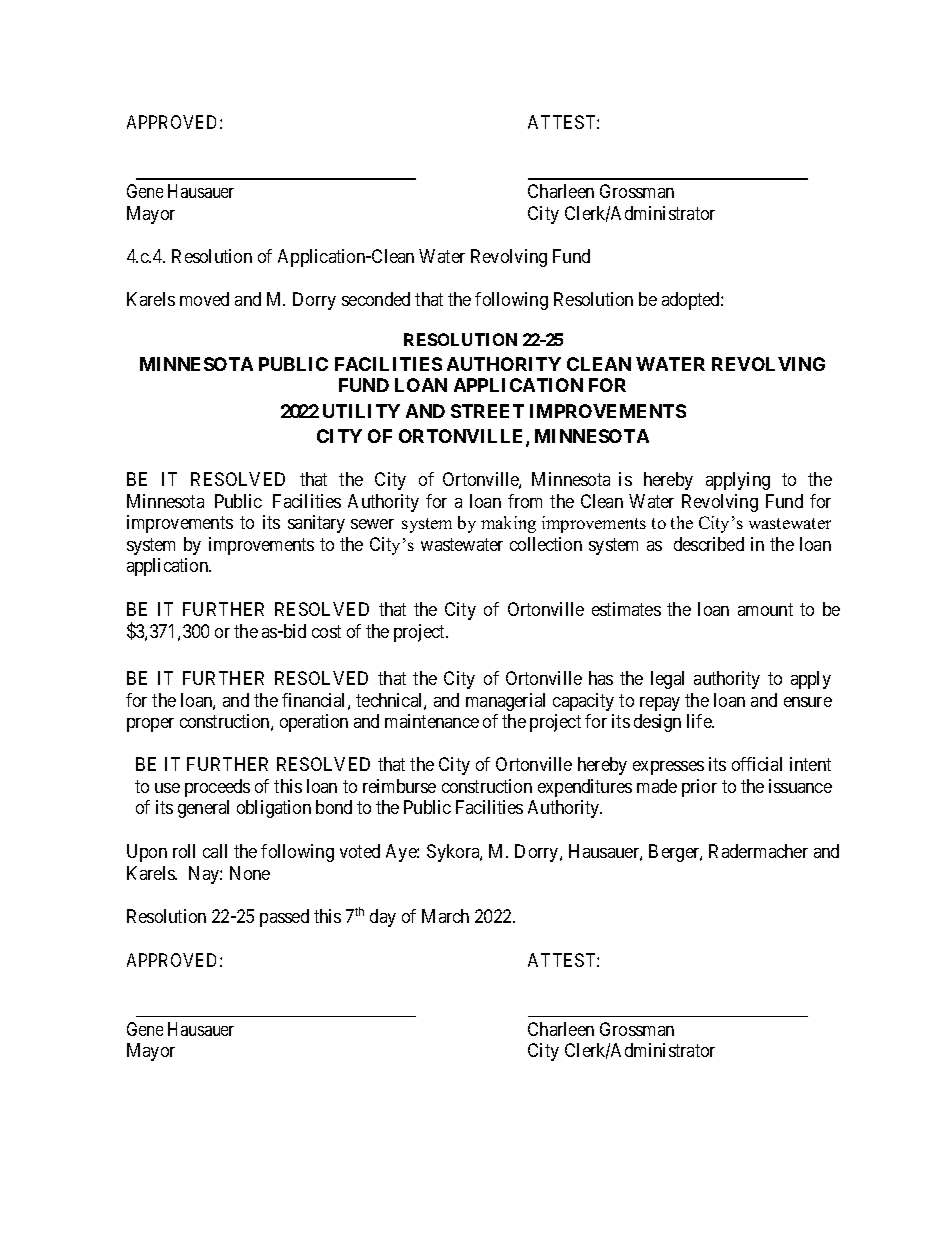  What do you see at coordinates (376, 299) in the screenshot?
I see `seconded` at bounding box center [376, 299].
